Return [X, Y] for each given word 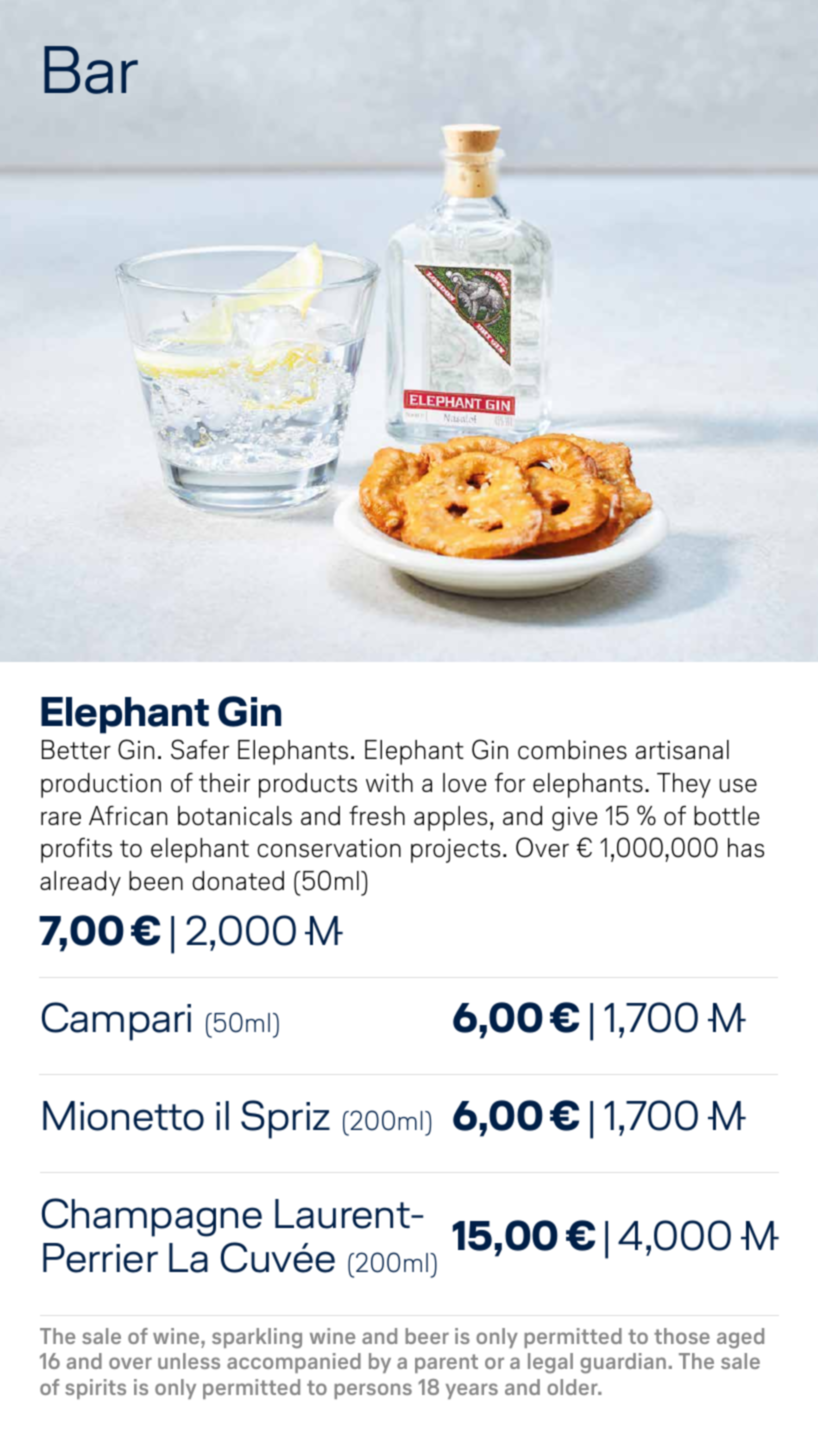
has [746, 848]
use [738, 786]
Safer [200, 749]
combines [572, 750]
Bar [91, 70]
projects [455, 851]
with [389, 782]
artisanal [682, 750]
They [684, 785]
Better [76, 750]
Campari [116, 1021]
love [464, 783]
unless [189, 1361]
